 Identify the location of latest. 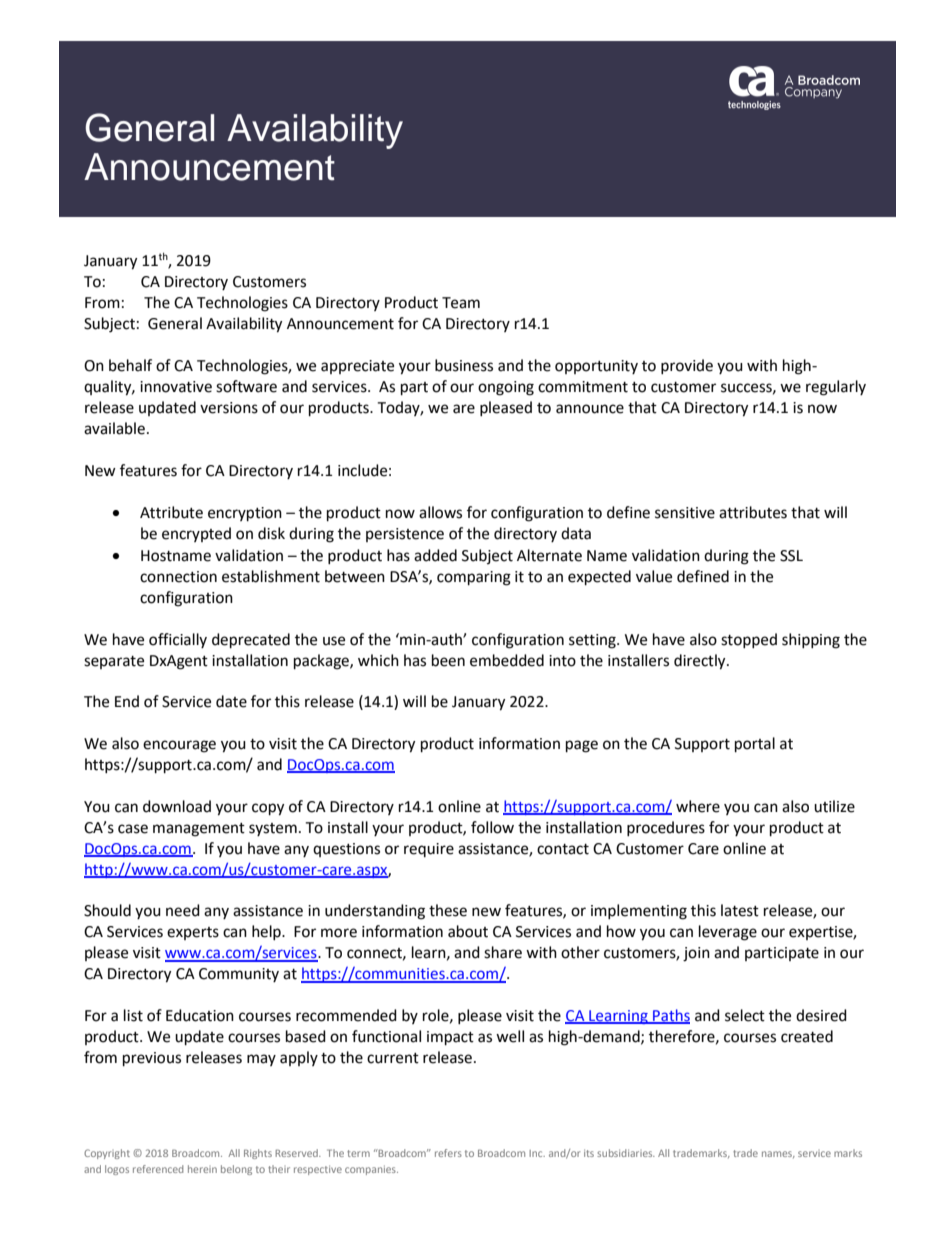
(740, 910).
